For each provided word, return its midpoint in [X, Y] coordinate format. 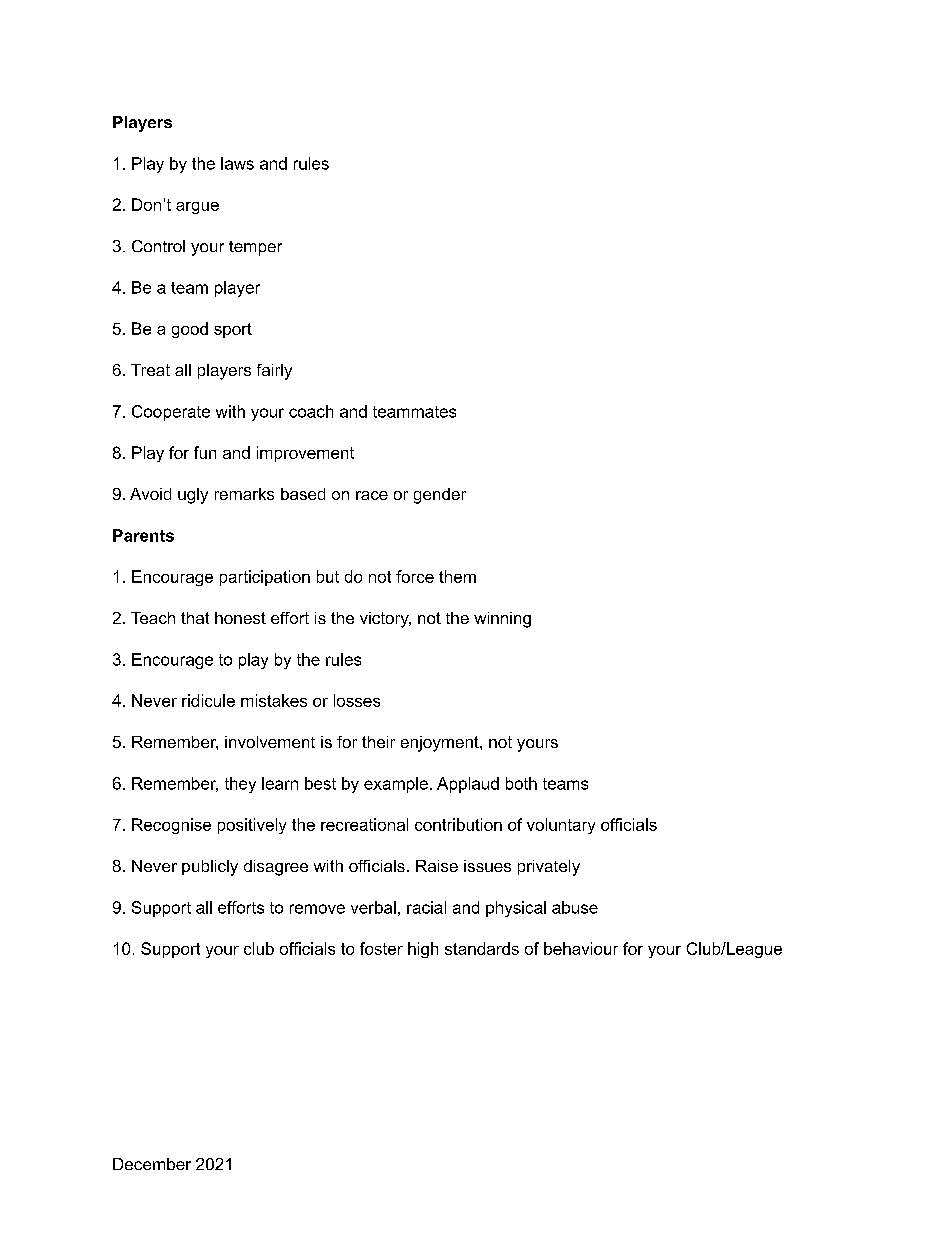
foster [381, 948]
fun [205, 452]
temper [255, 248]
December [152, 1164]
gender [440, 496]
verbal [373, 907]
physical [516, 909]
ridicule [208, 700]
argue [197, 208]
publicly [210, 868]
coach [311, 411]
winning [502, 620]
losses [357, 700]
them [457, 576]
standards [482, 948]
